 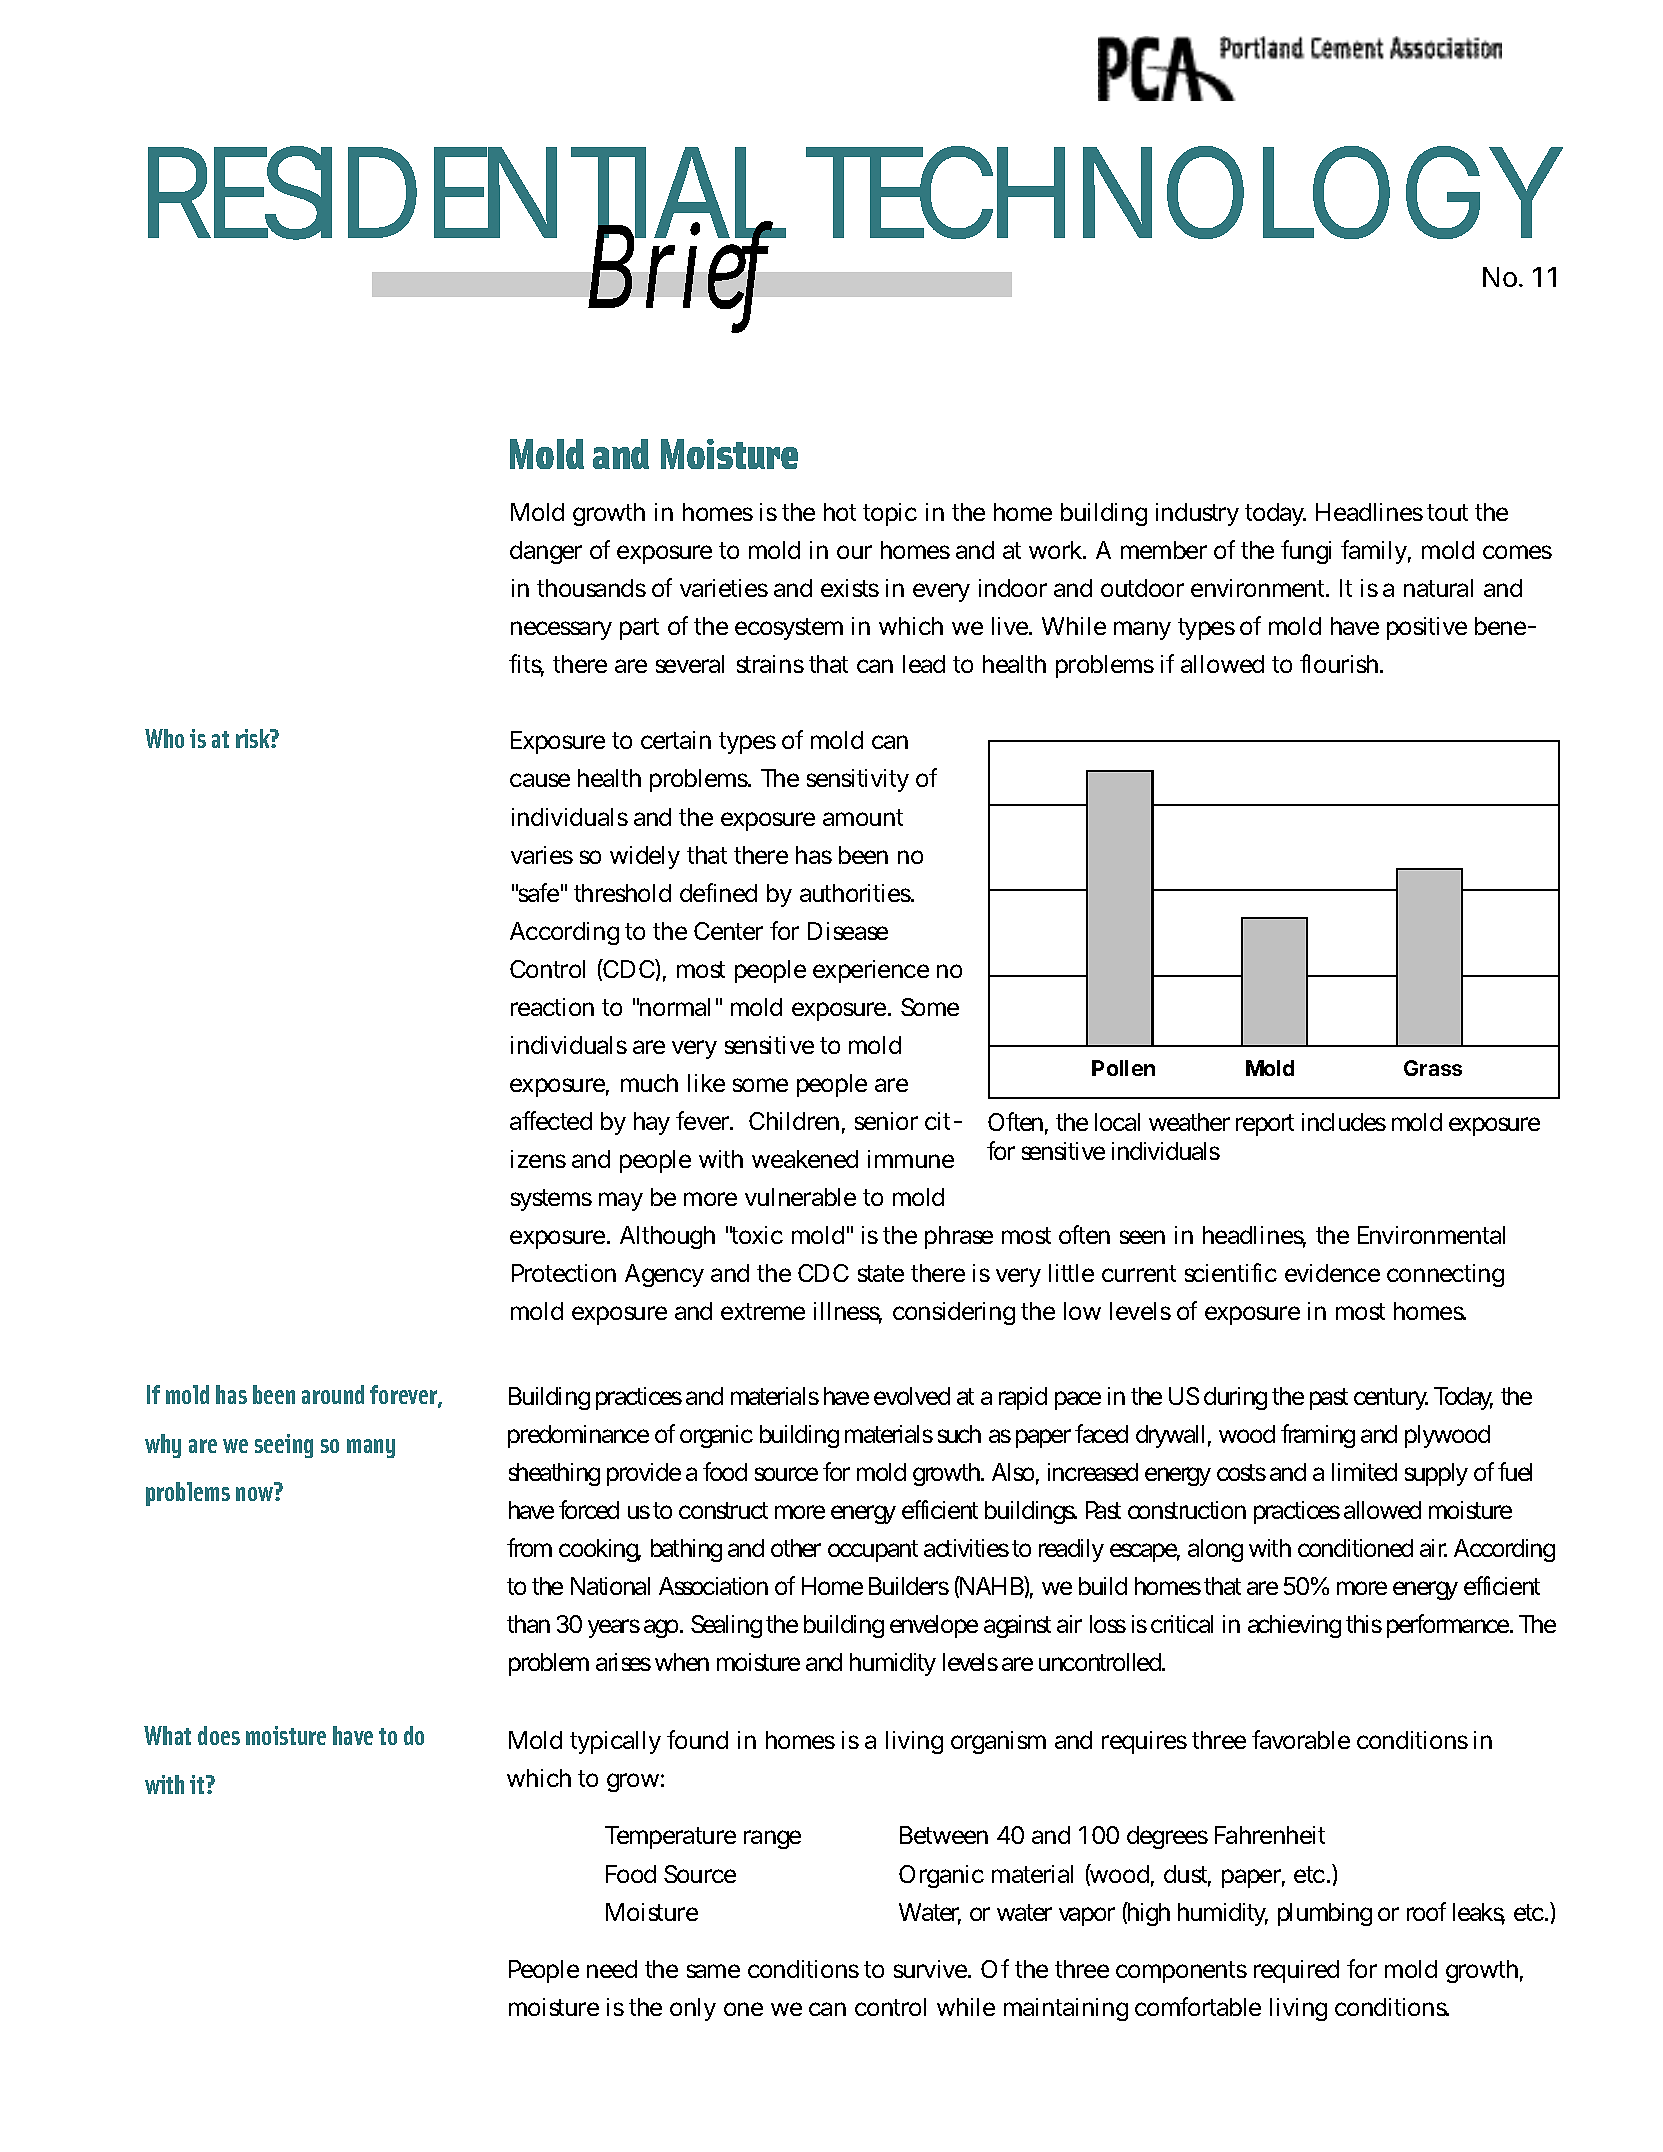 What do you see at coordinates (612, 1969) in the page?
I see `need` at bounding box center [612, 1969].
